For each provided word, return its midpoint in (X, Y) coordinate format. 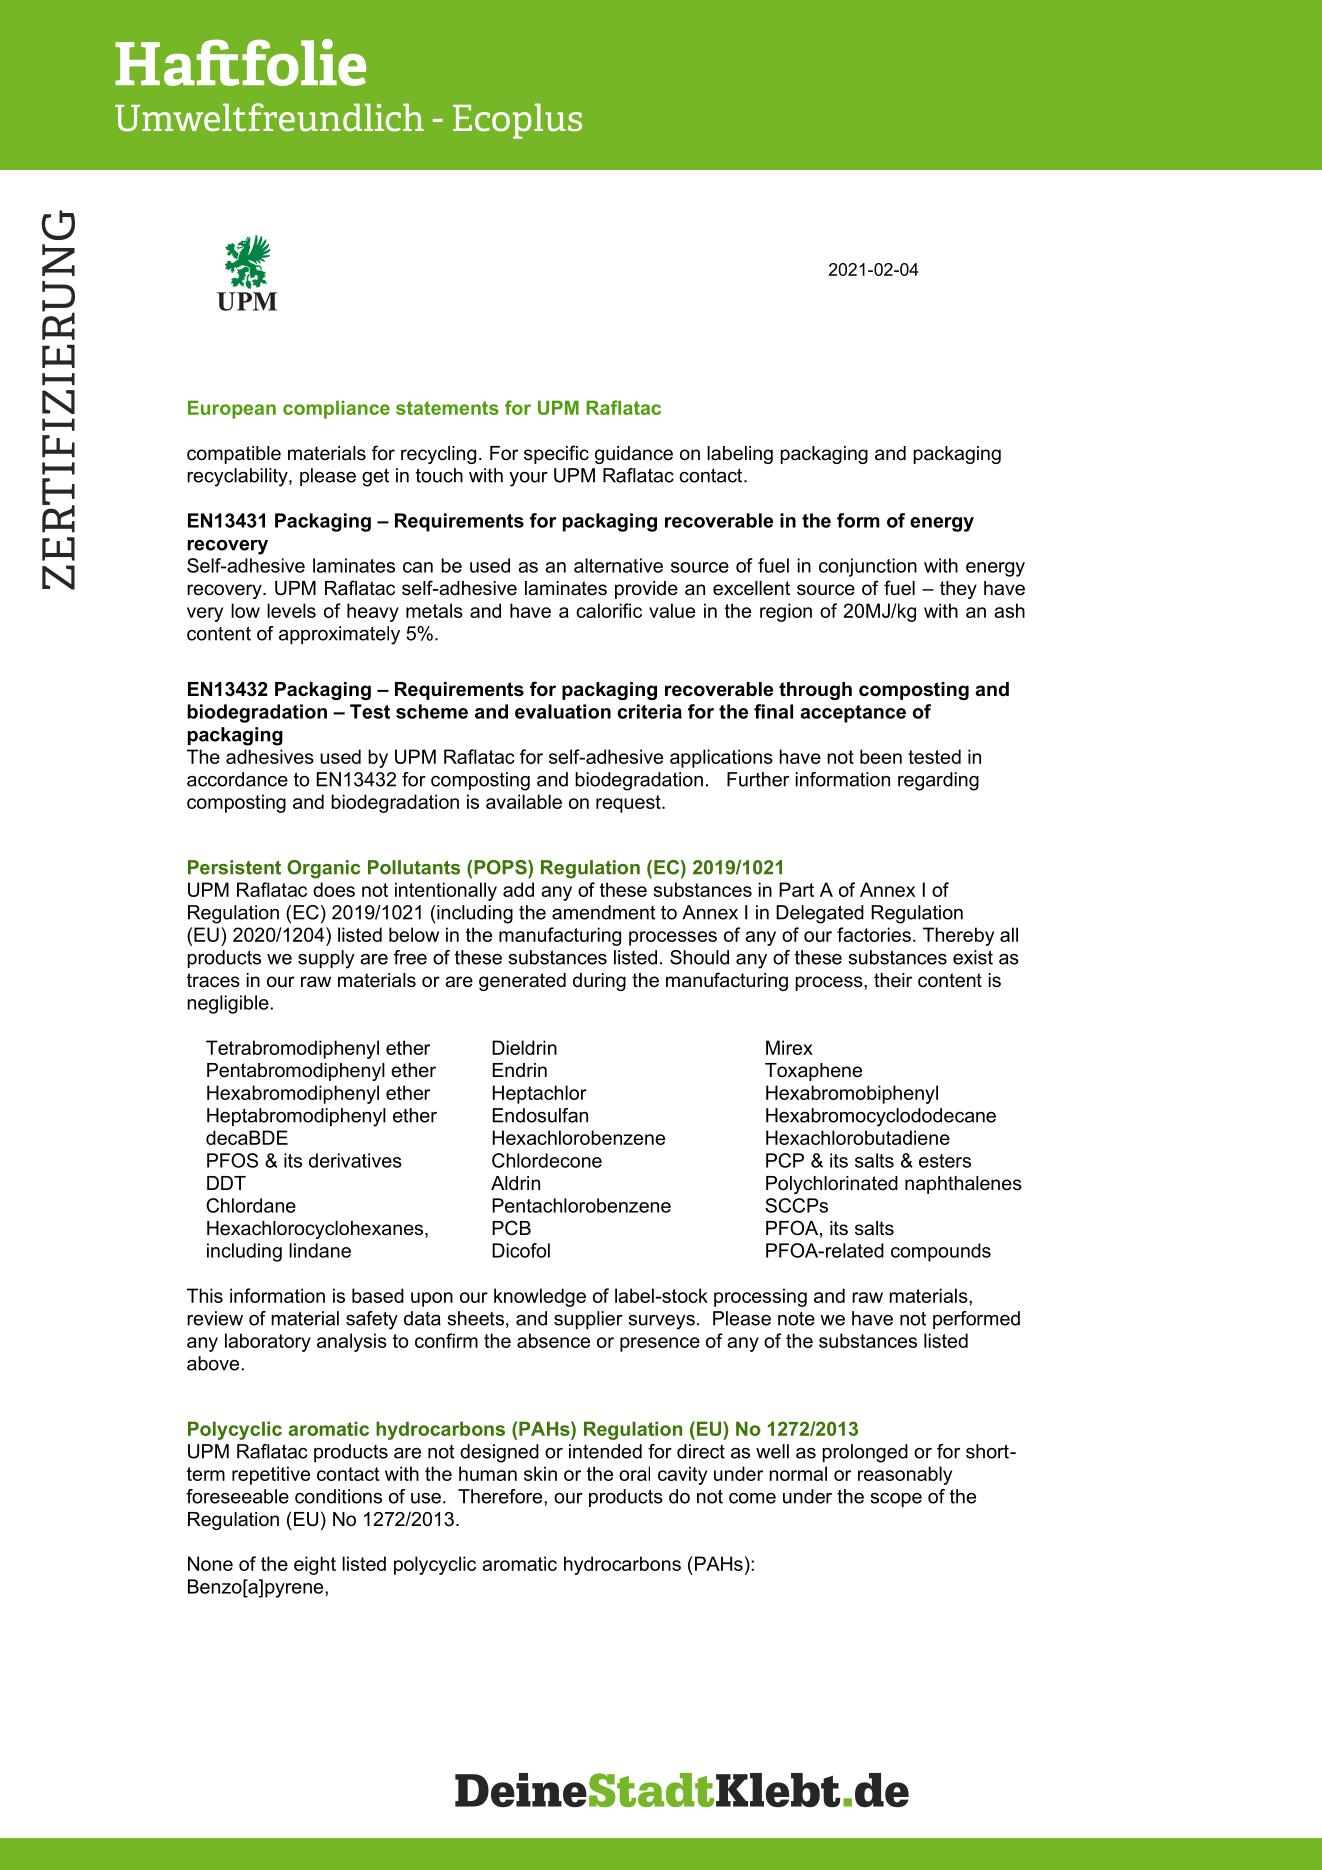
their (893, 980)
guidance (634, 455)
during (599, 982)
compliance (336, 409)
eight (315, 1565)
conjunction (868, 567)
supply (326, 959)
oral (634, 1473)
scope (896, 1500)
